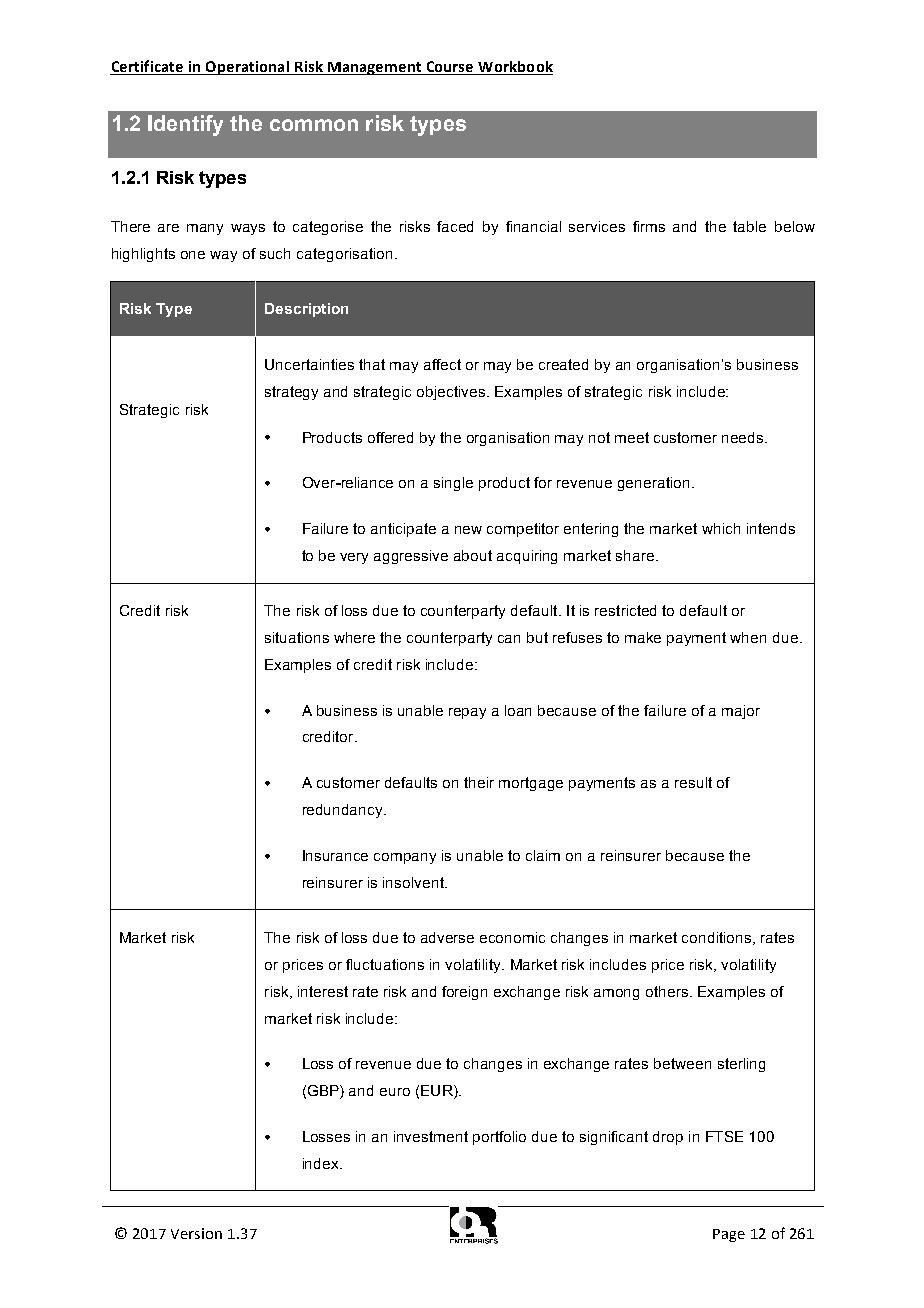  What do you see at coordinates (748, 637) in the document?
I see `when` at bounding box center [748, 637].
